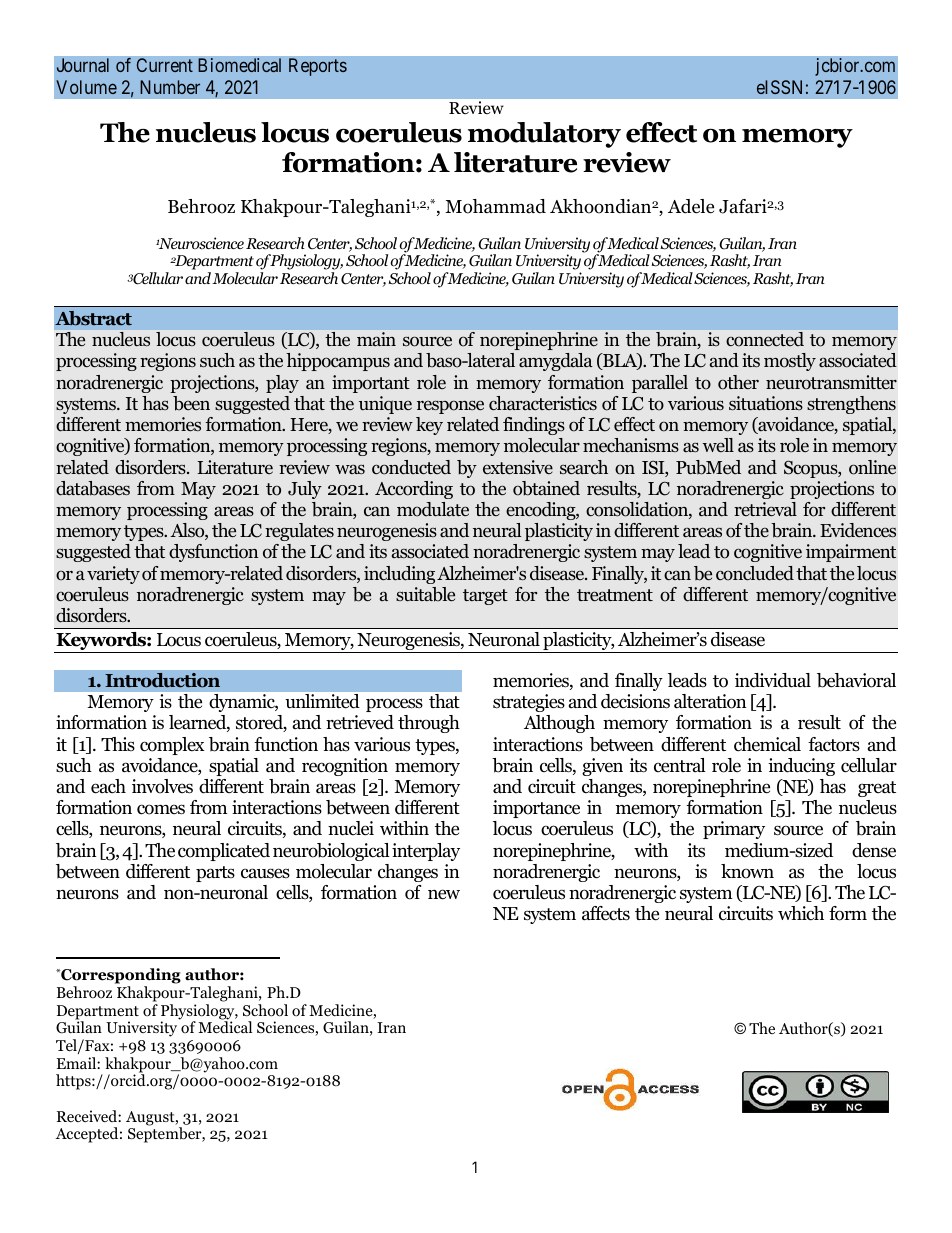  Describe the element at coordinates (191, 403) in the page. I see `been` at that location.
